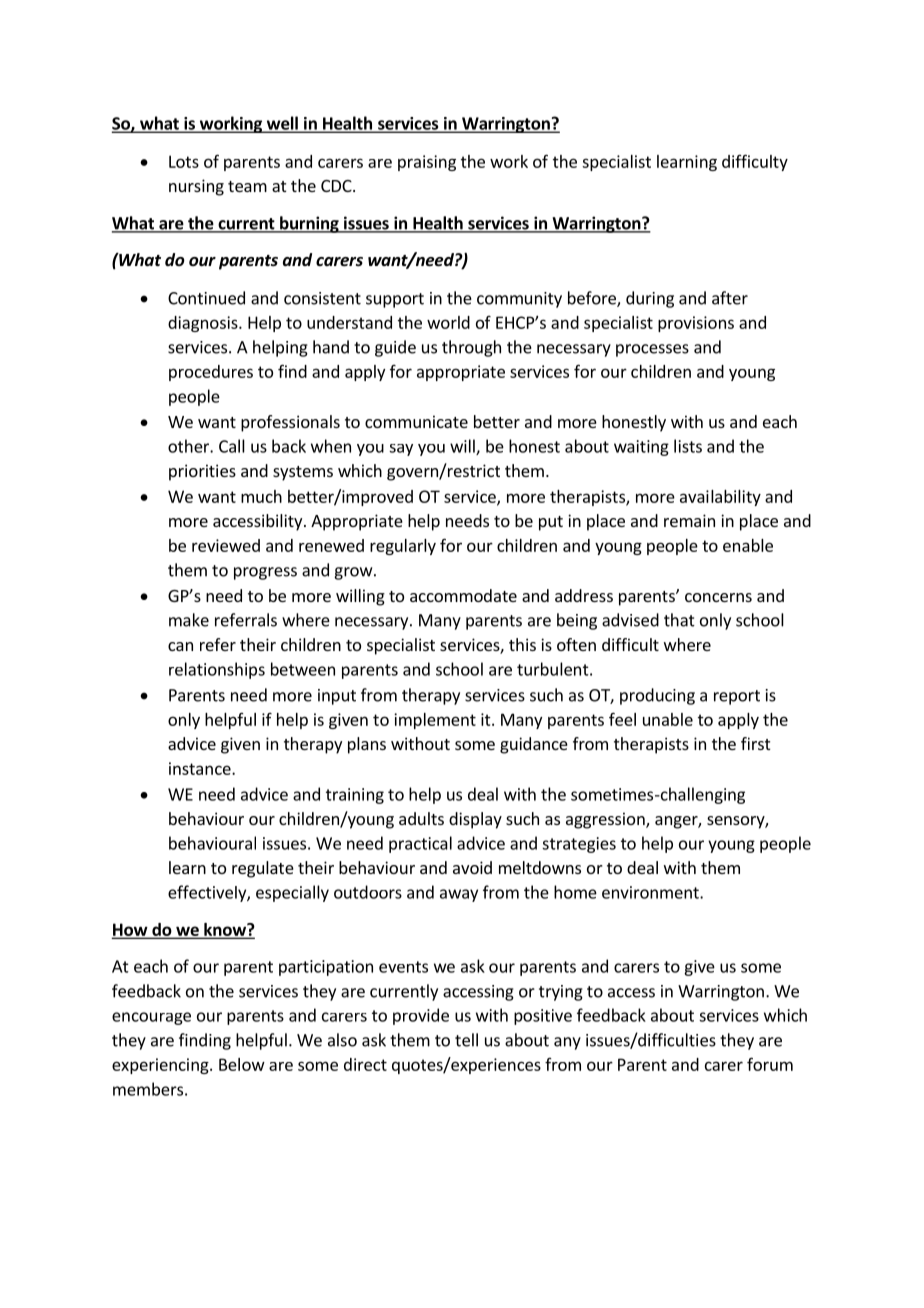 Image resolution: width=924 pixels, height=1308 pixels. Describe the element at coordinates (427, 163) in the page. I see `praising` at that location.
